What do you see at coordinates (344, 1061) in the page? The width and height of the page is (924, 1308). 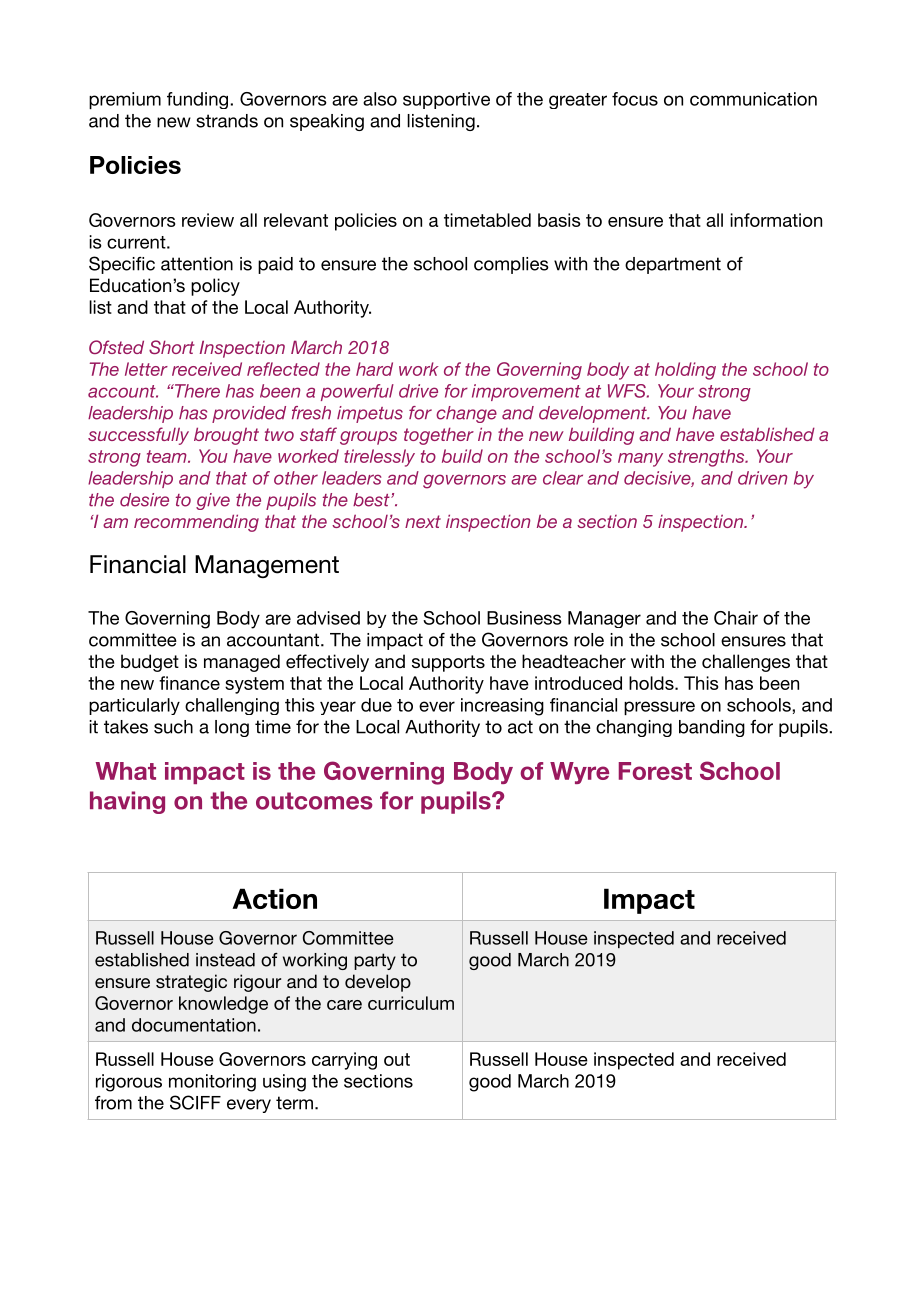 I see `carrying` at bounding box center [344, 1061].
